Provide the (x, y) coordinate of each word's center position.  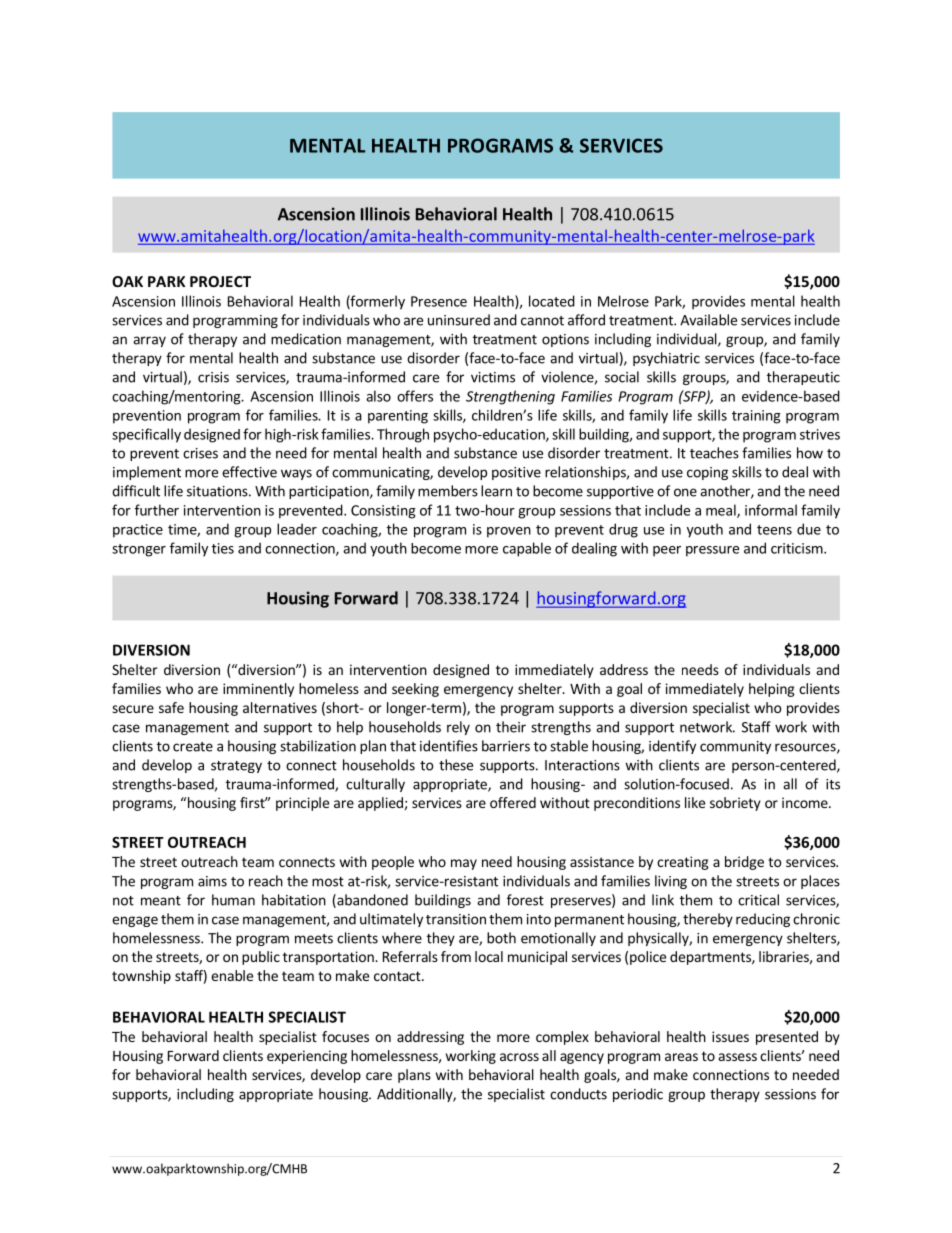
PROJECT (220, 281)
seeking (415, 690)
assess (738, 1057)
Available (708, 320)
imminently (258, 690)
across (519, 1057)
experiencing (307, 1057)
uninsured (459, 320)
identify (672, 747)
